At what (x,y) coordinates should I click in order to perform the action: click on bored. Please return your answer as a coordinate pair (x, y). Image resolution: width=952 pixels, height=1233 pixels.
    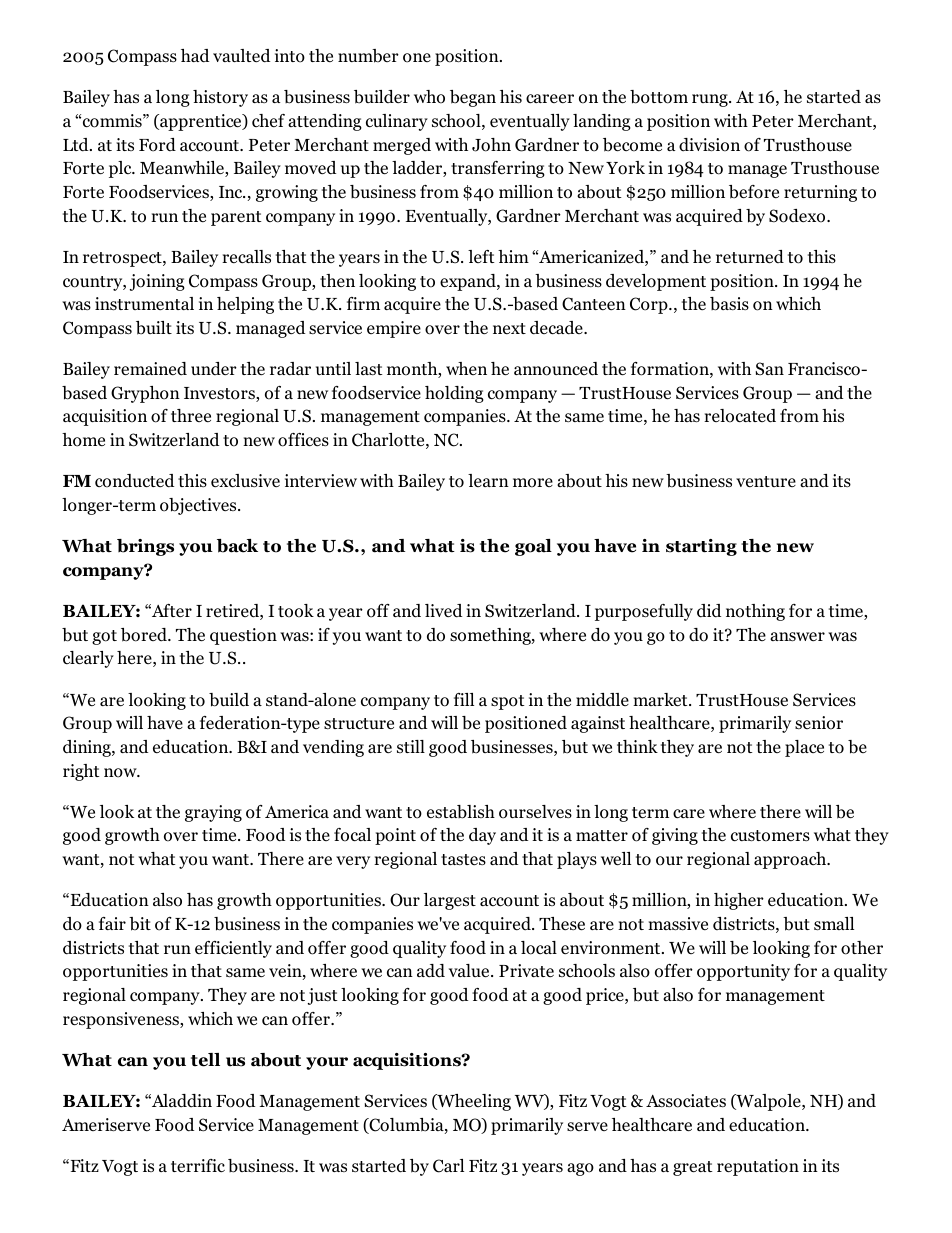
    Looking at the image, I should click on (145, 635).
